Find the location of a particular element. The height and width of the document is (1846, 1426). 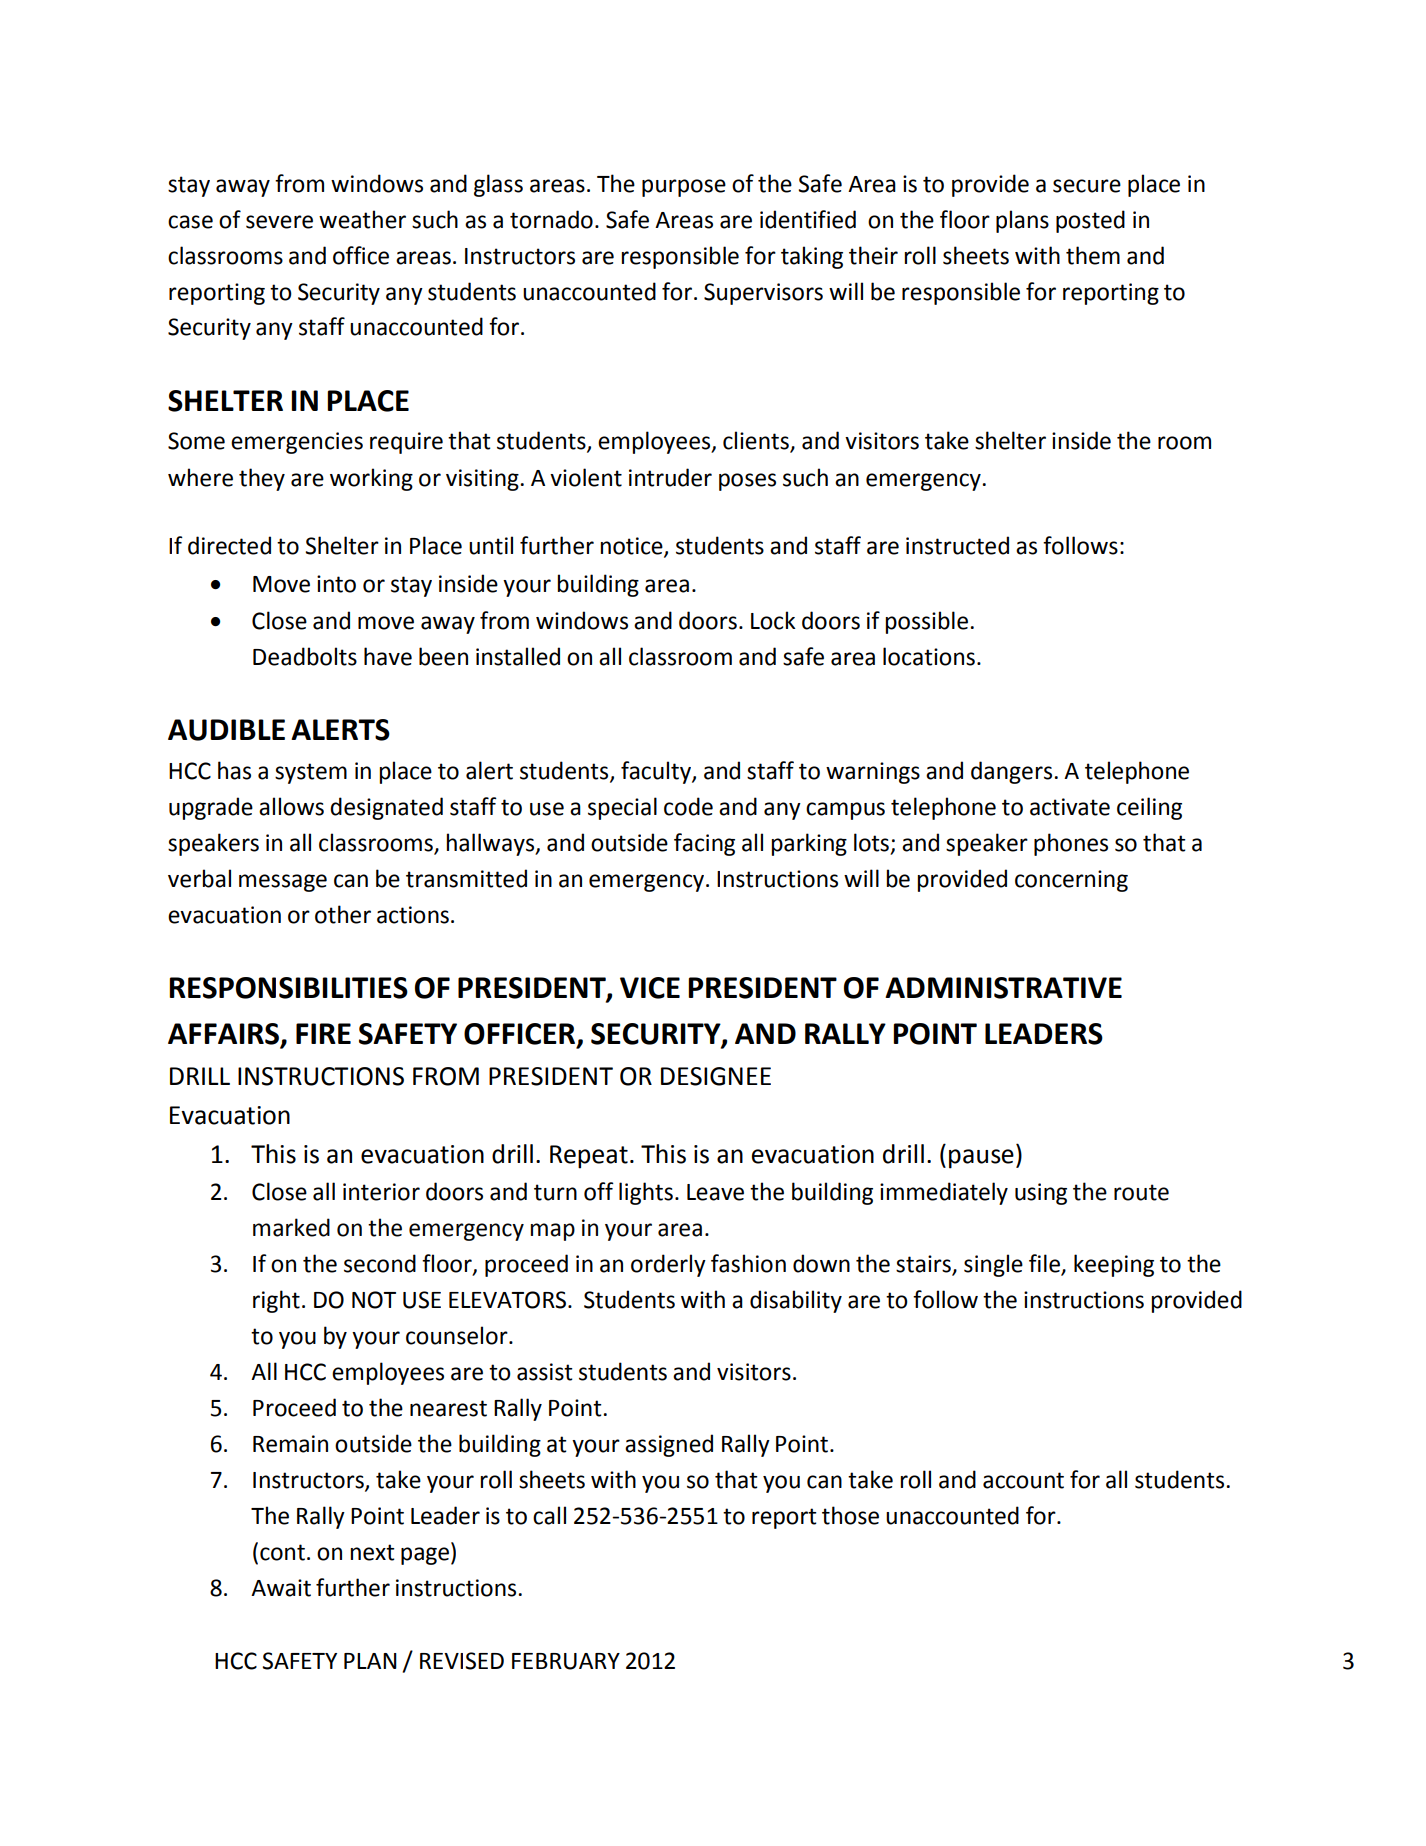

concerning is located at coordinates (1071, 881).
